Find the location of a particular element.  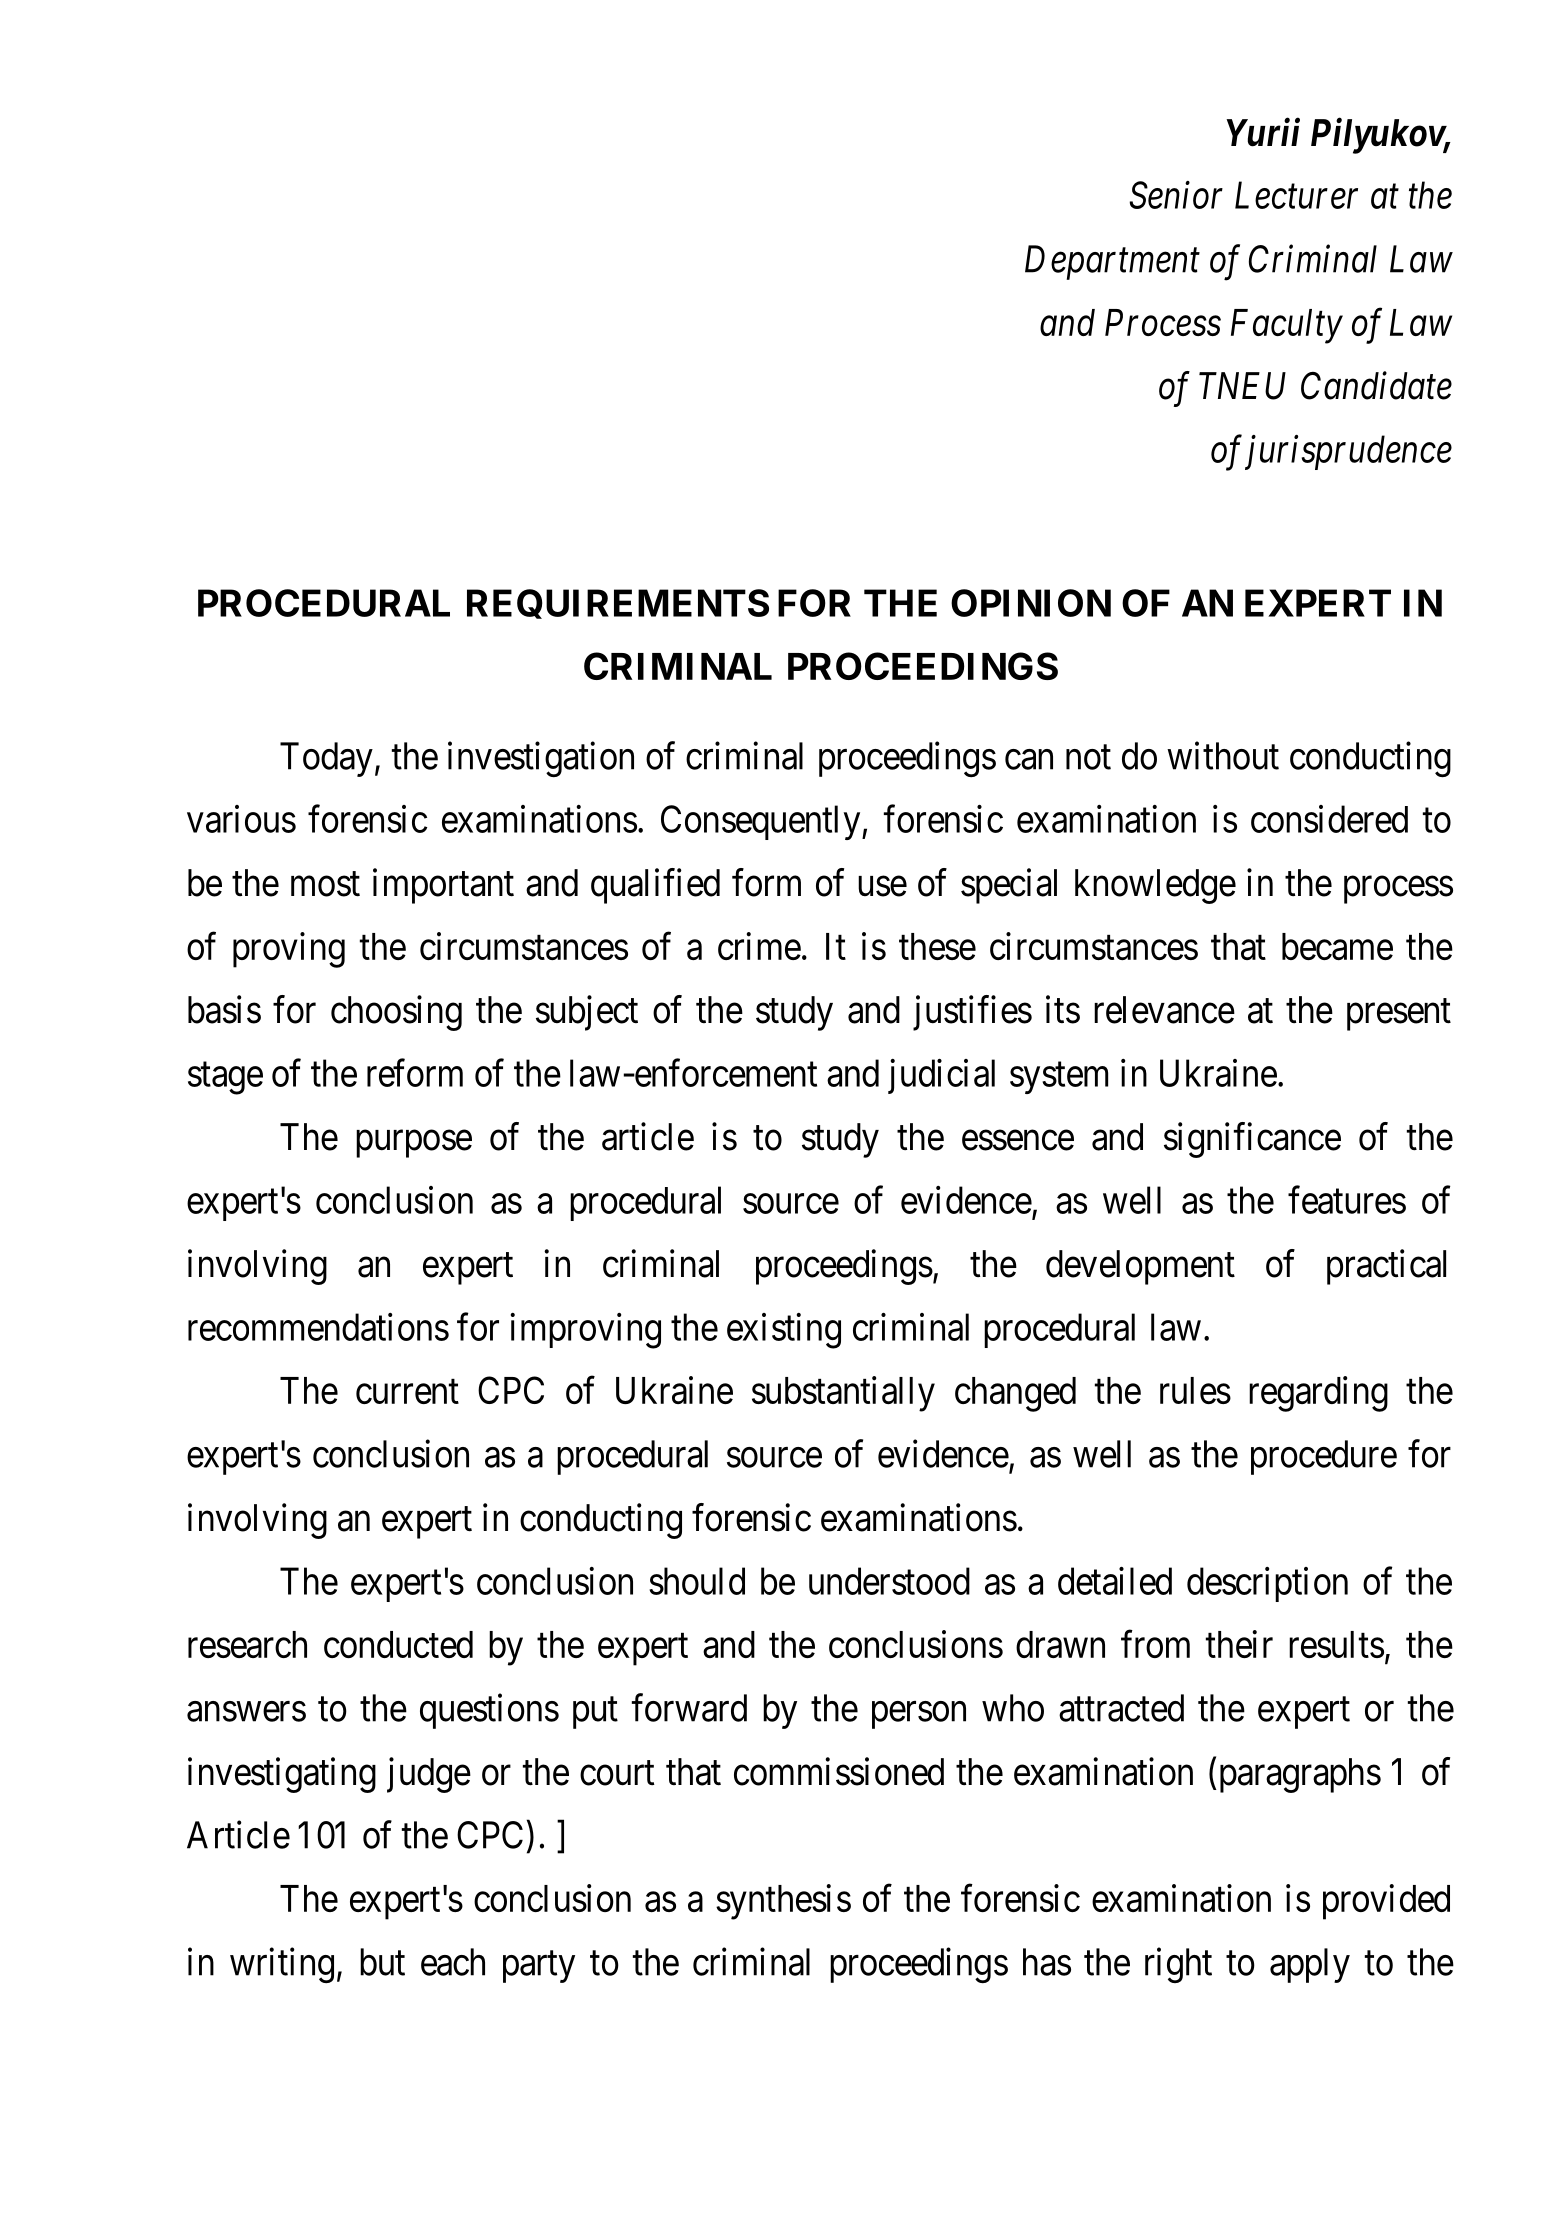

current is located at coordinates (407, 1392).
